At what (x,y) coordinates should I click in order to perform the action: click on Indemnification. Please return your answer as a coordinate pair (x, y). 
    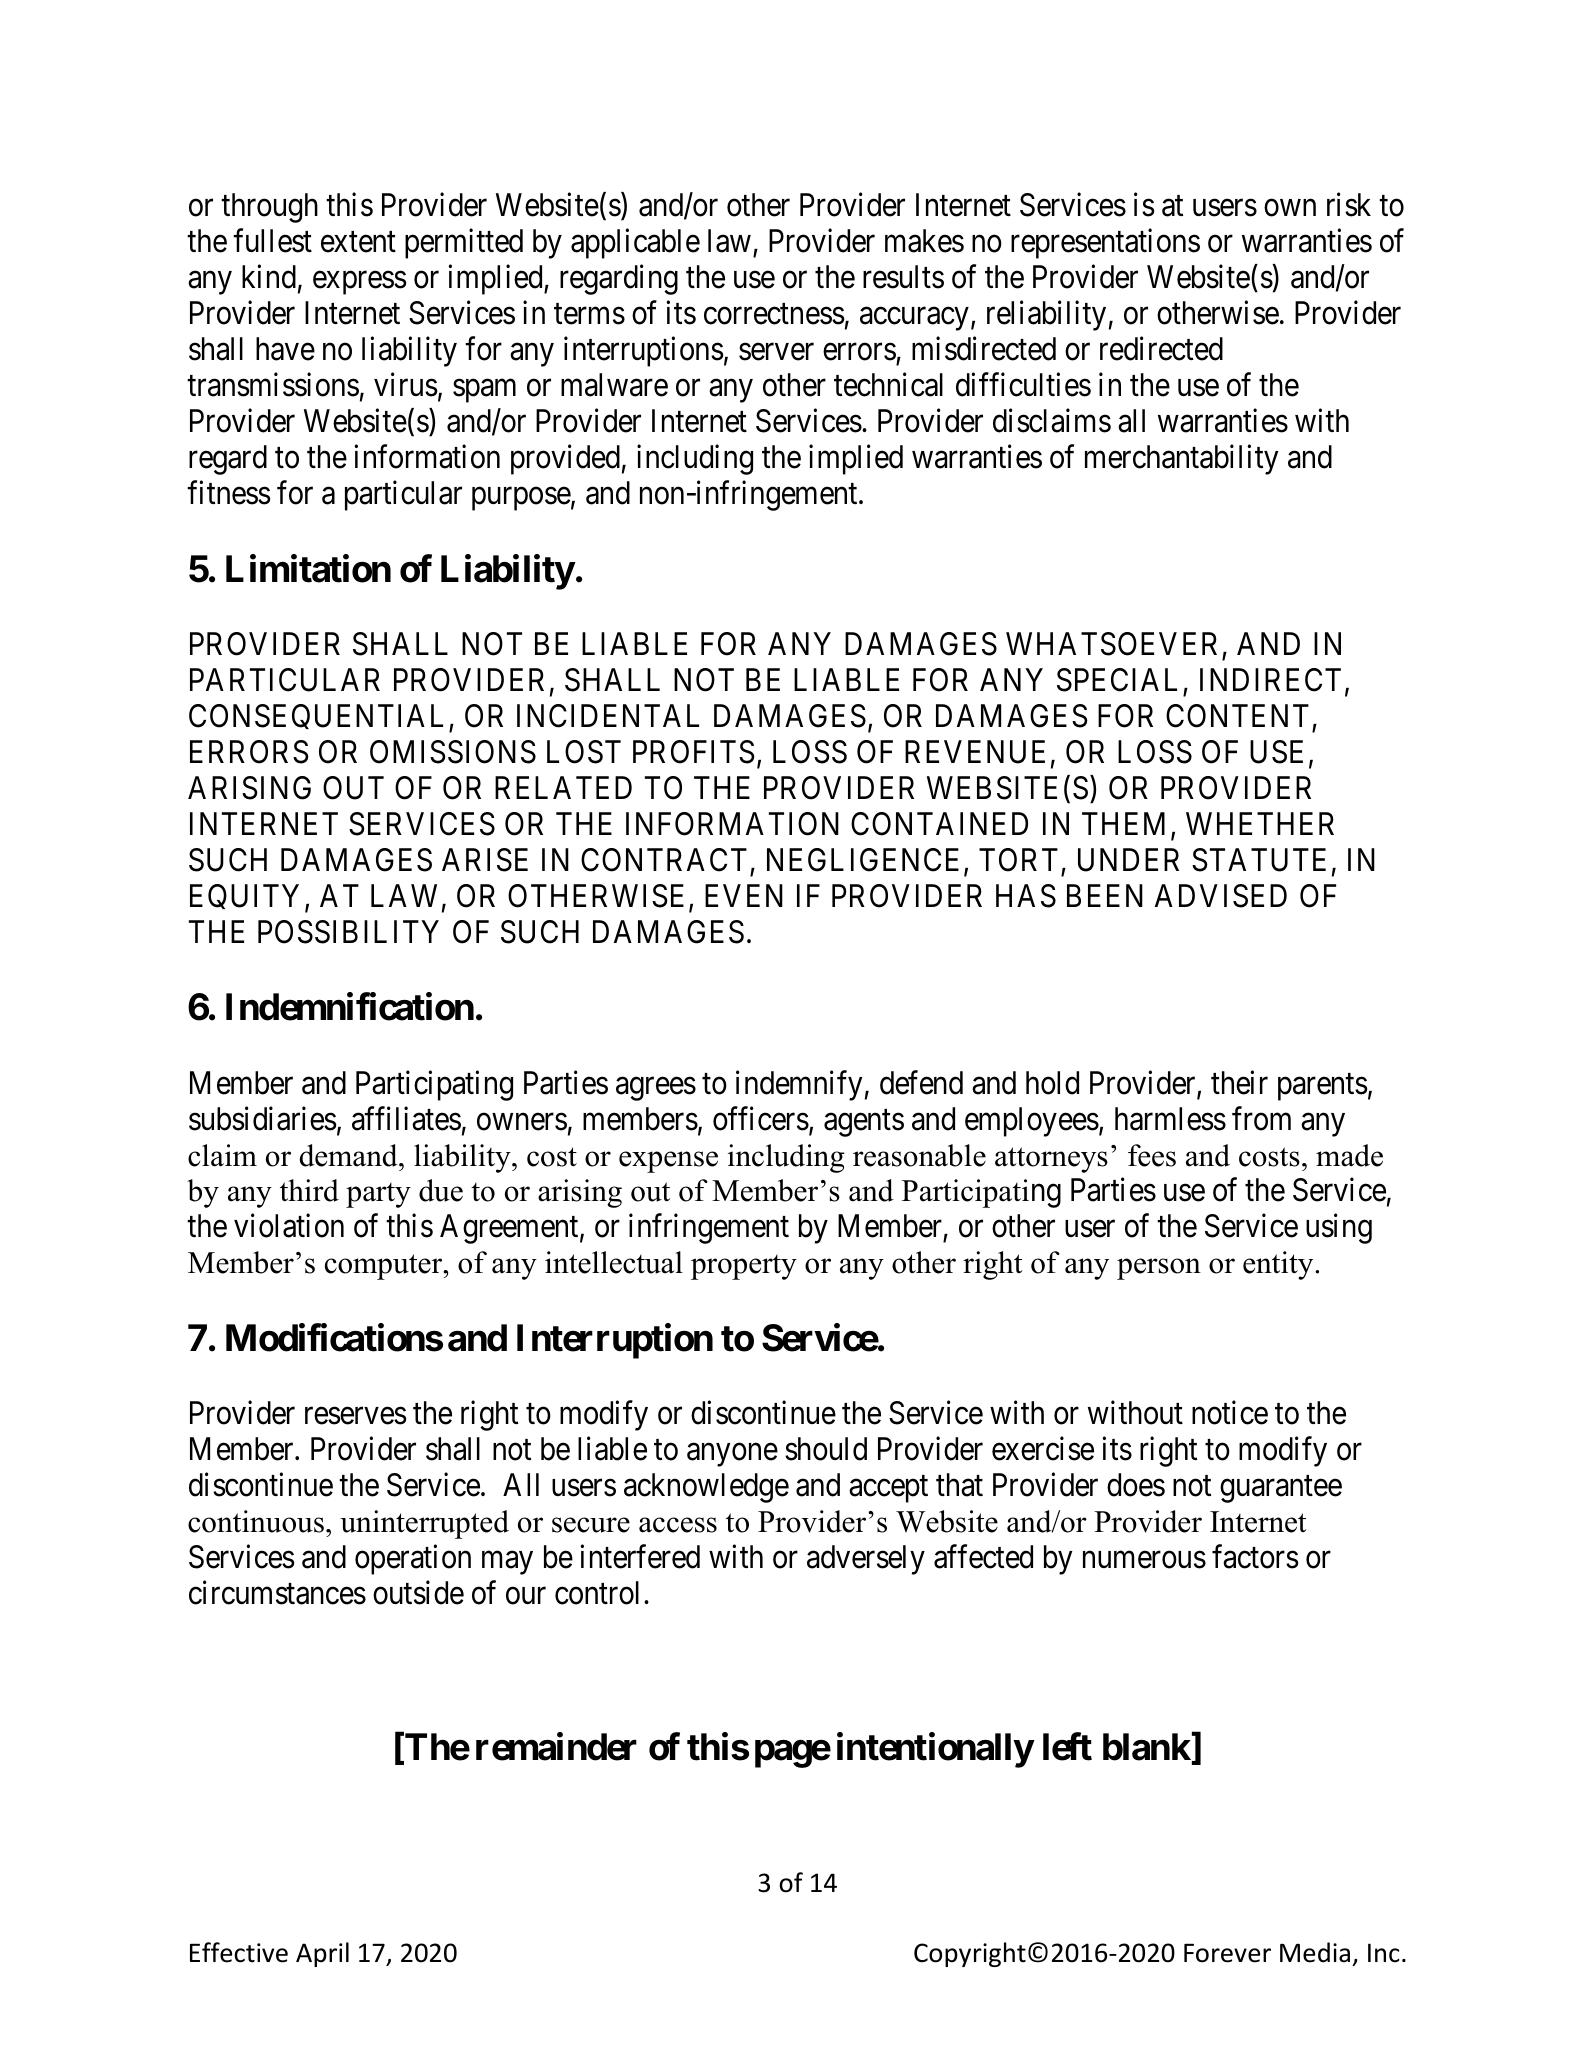
    Looking at the image, I should click on (350, 1007).
